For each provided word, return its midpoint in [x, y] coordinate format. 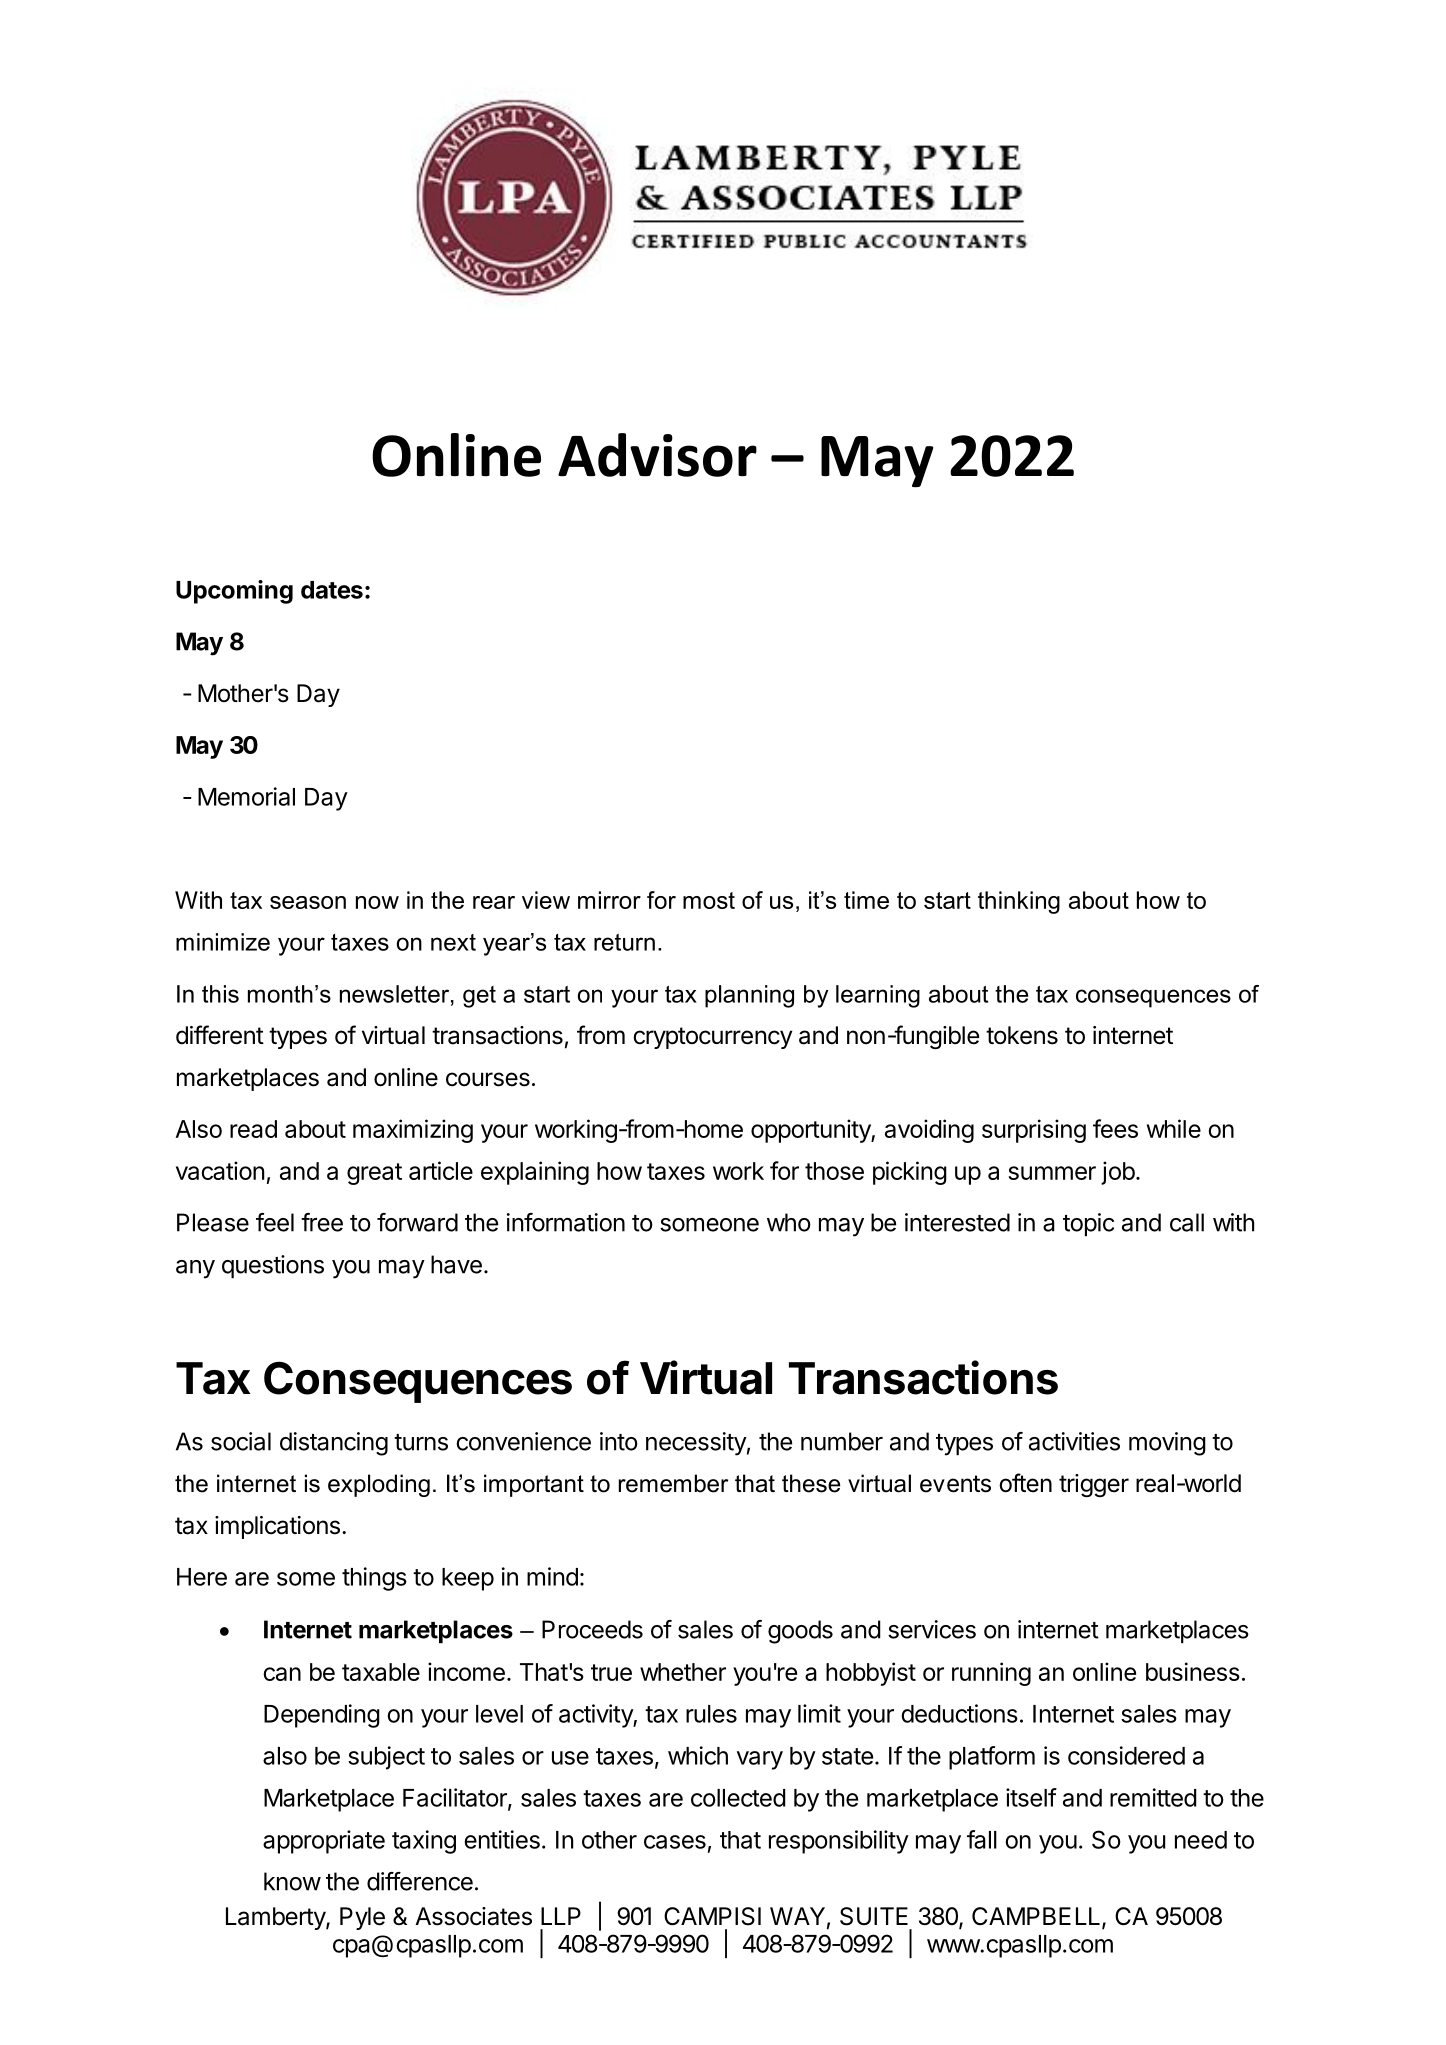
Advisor [657, 455]
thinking [1019, 902]
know [292, 1881]
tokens [1022, 1035]
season [308, 902]
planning [749, 996]
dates [332, 590]
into [619, 1441]
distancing [334, 1444]
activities [1074, 1441]
